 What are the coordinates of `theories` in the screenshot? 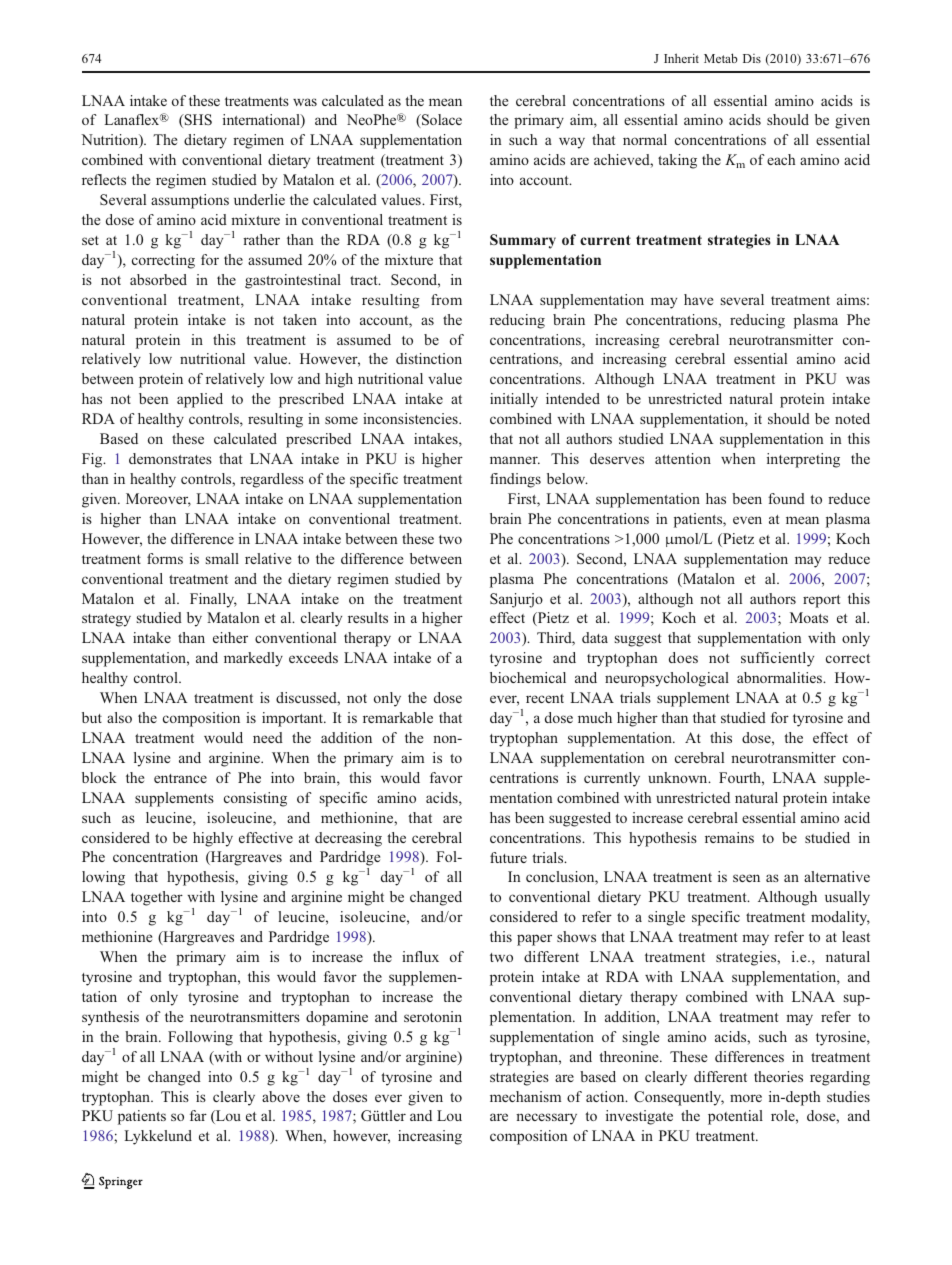 It's located at (778, 1076).
